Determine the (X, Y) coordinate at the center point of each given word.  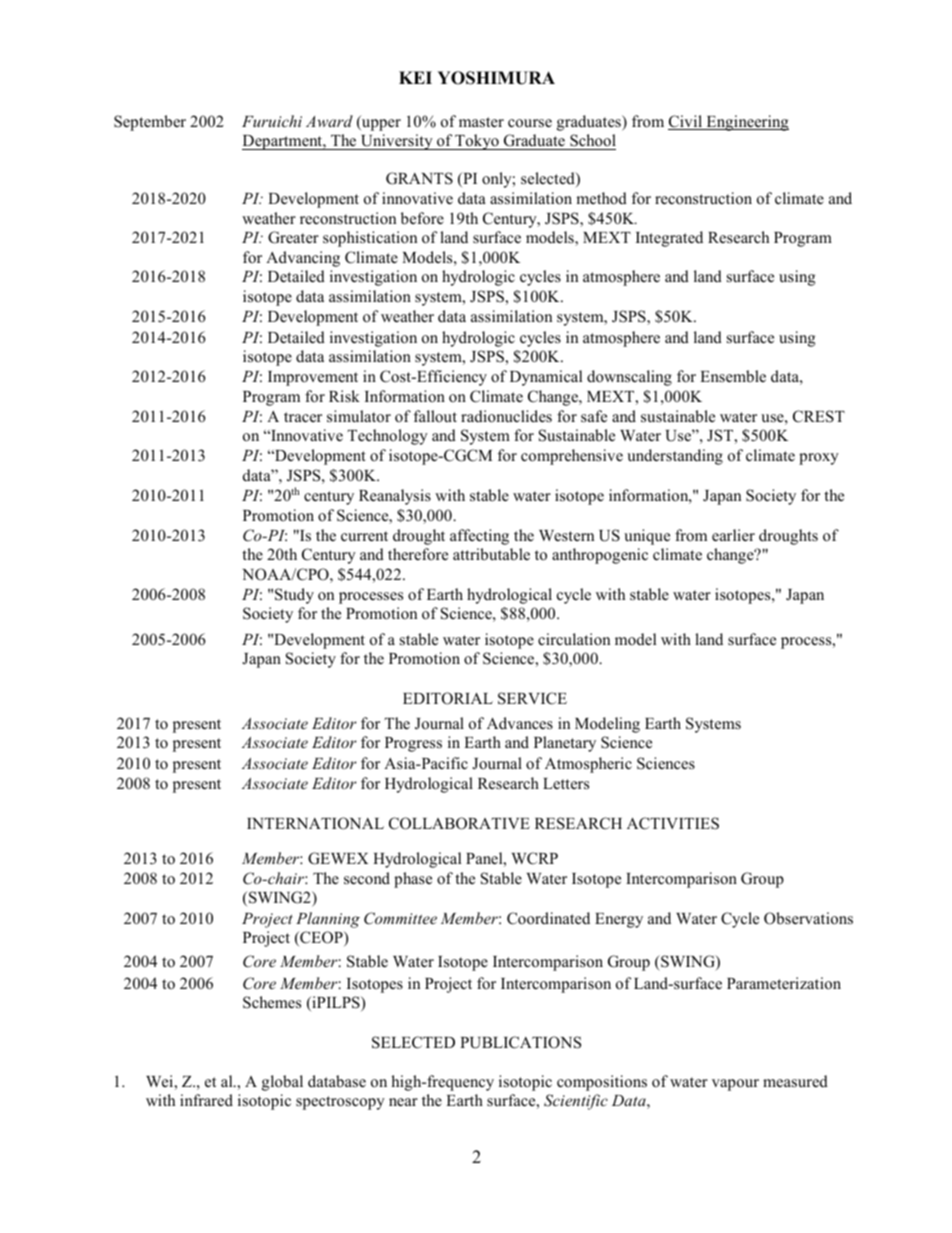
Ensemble (733, 376)
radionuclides (506, 416)
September (150, 123)
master (481, 122)
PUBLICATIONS (520, 1042)
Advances (520, 723)
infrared (206, 1100)
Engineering (746, 123)
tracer (303, 417)
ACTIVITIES (673, 823)
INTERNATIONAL (315, 823)
